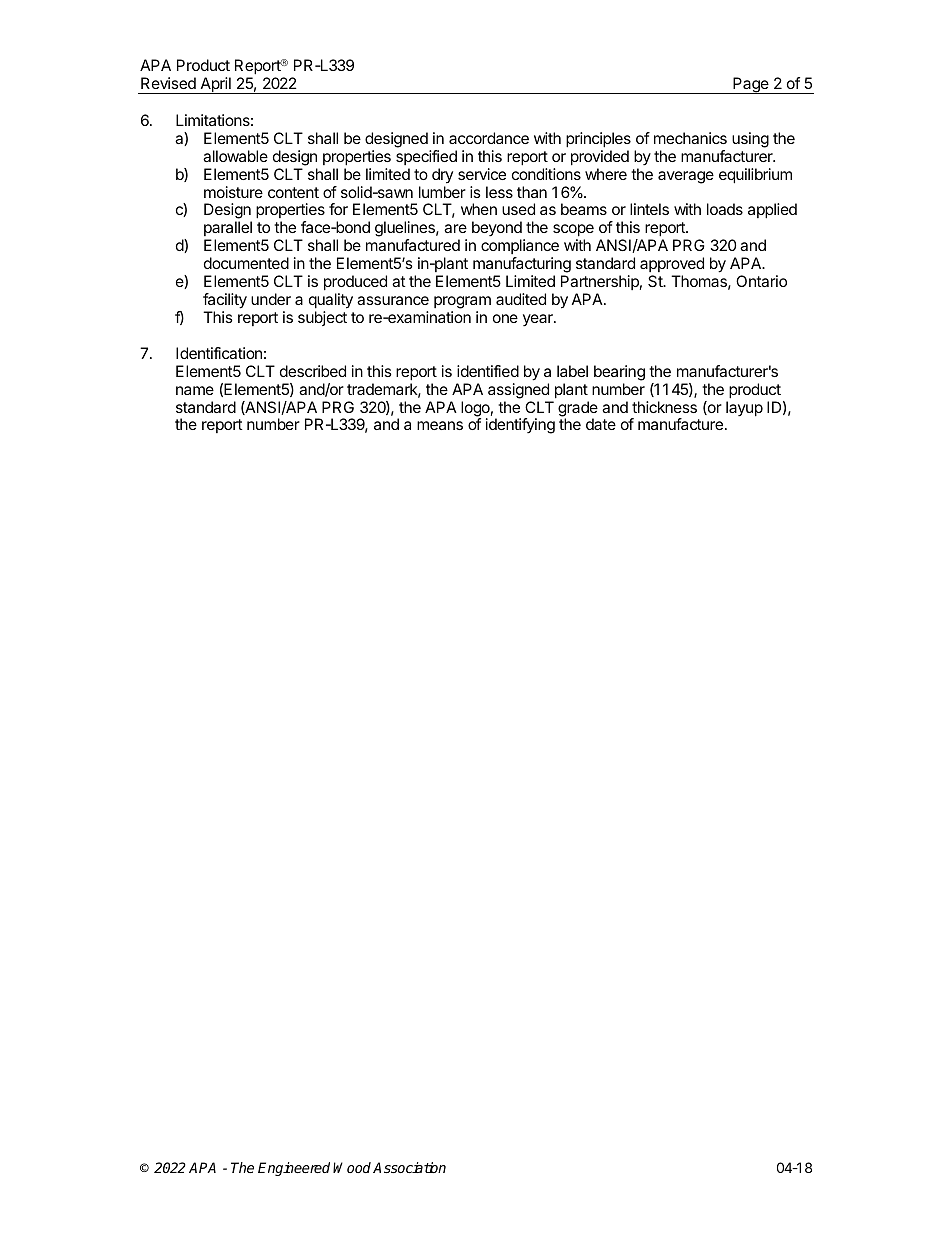  Describe the element at coordinates (601, 424) in the page. I see `date` at that location.
